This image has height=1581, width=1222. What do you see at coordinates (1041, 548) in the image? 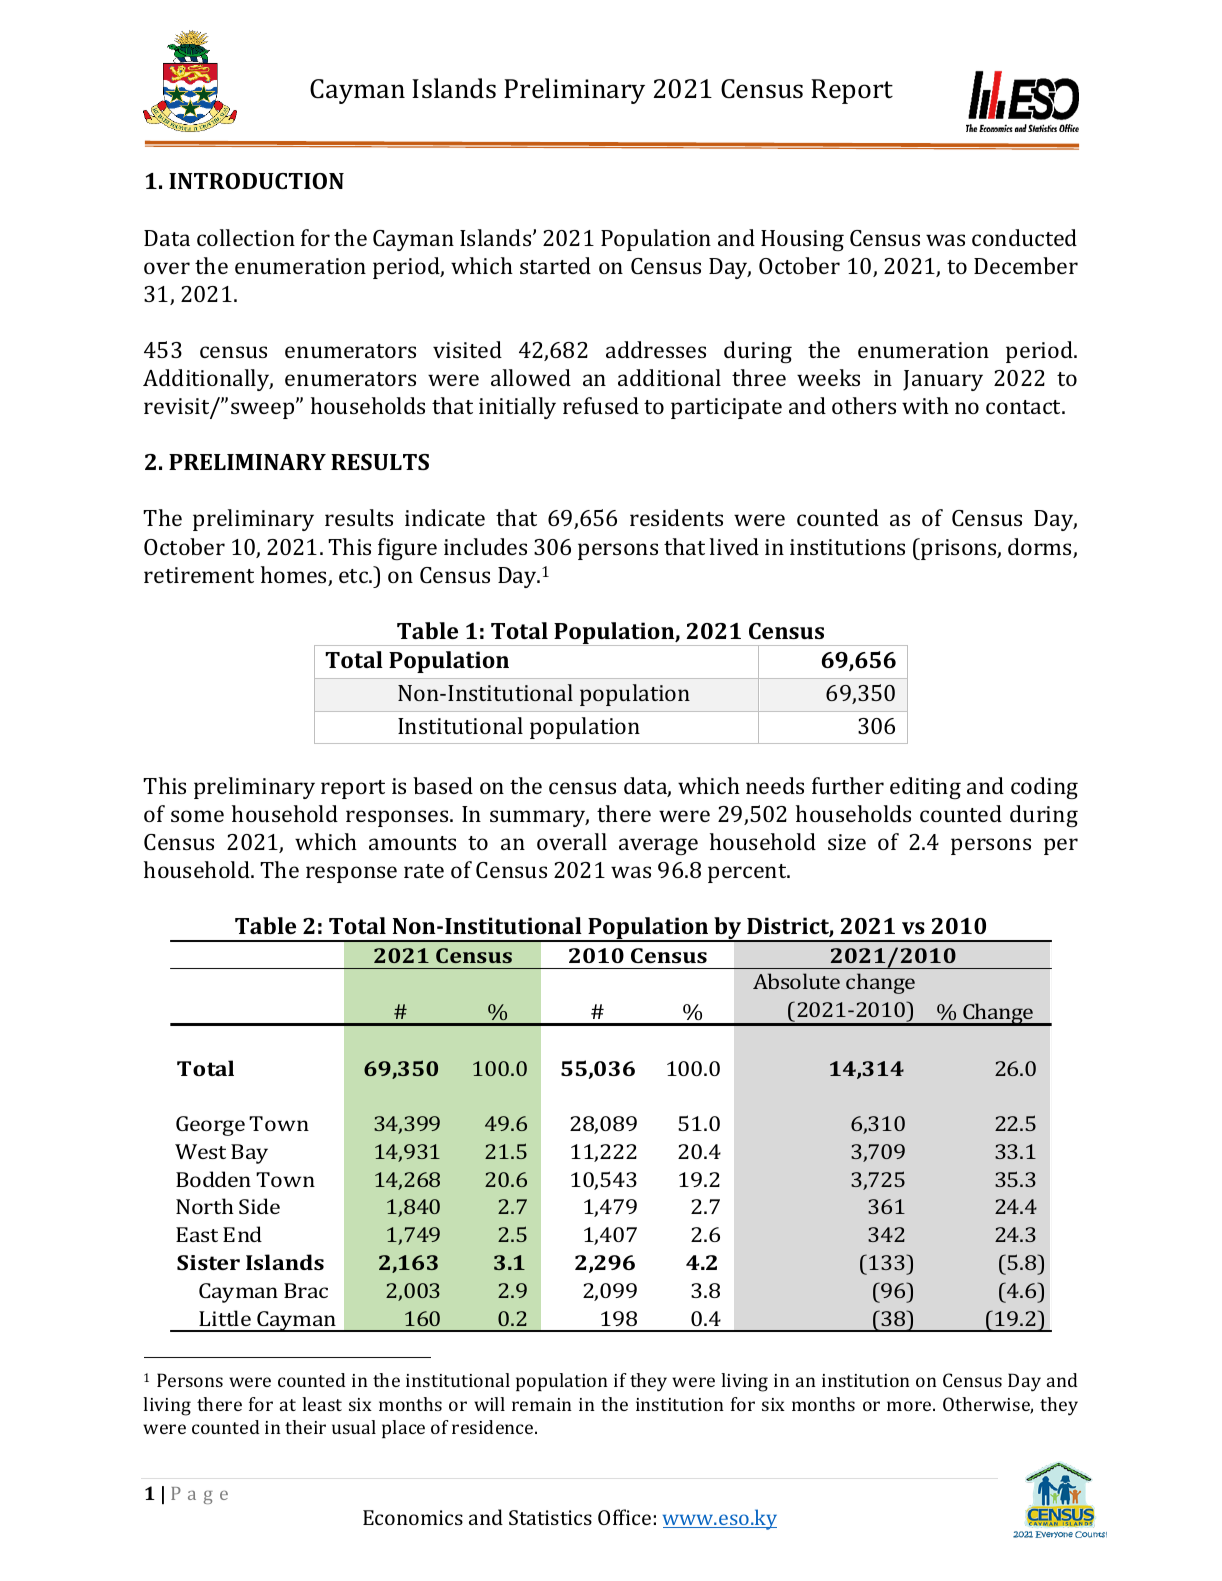
I see `dorms` at bounding box center [1041, 548].
